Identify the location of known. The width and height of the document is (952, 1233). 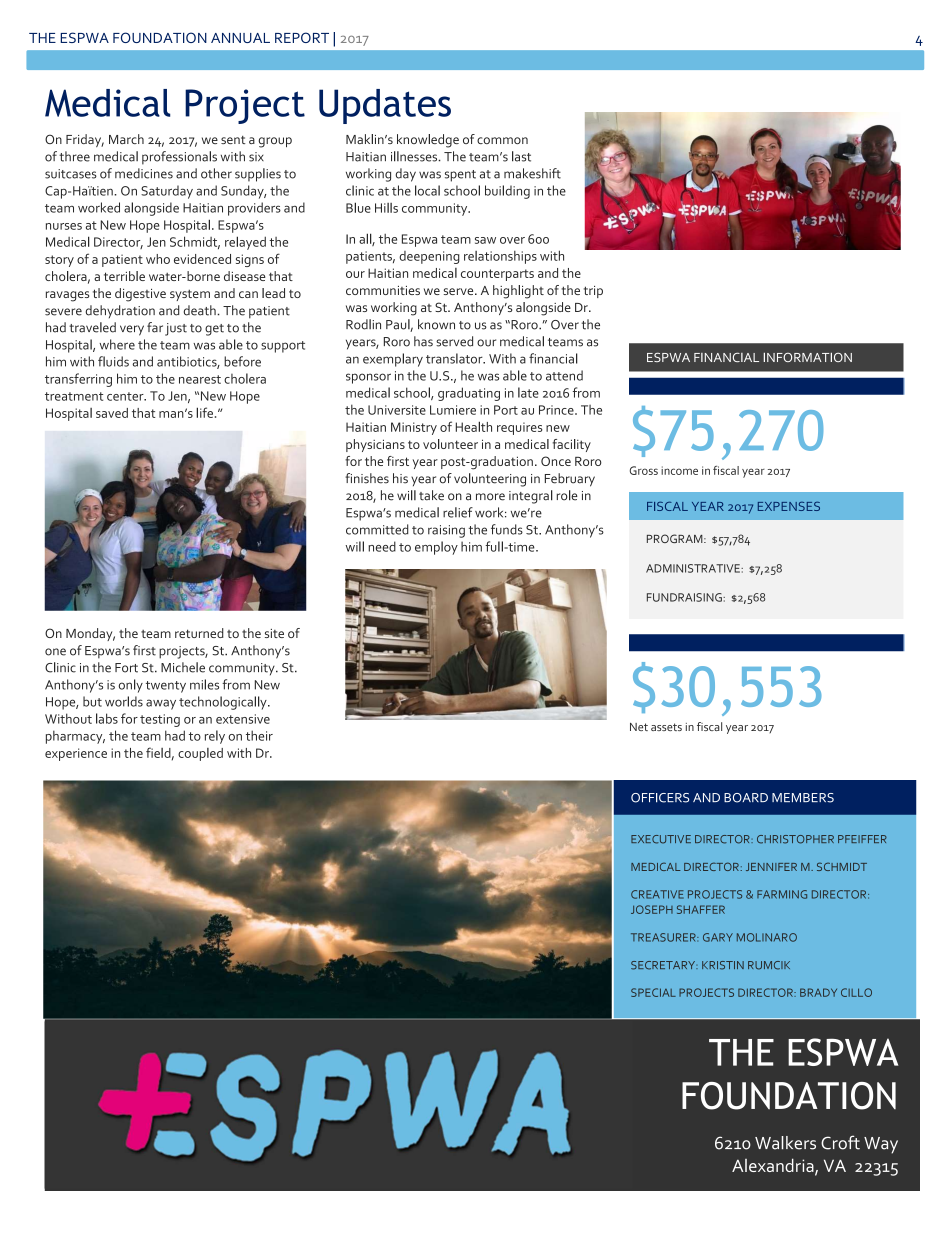
(436, 324).
